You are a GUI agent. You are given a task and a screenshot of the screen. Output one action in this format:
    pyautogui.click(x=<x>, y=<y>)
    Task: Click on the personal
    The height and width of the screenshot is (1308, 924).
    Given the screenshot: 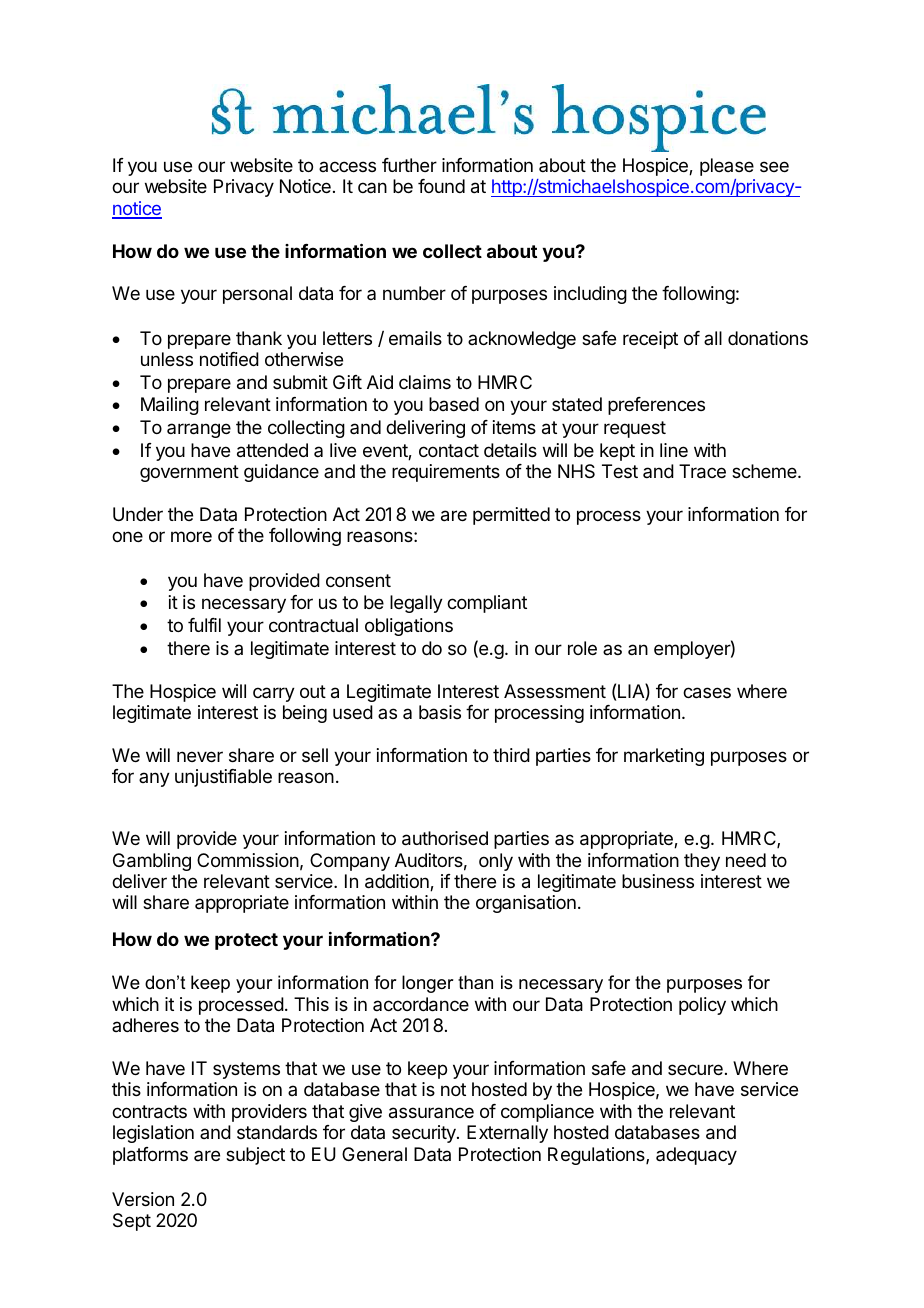 What is the action you would take?
    pyautogui.click(x=257, y=295)
